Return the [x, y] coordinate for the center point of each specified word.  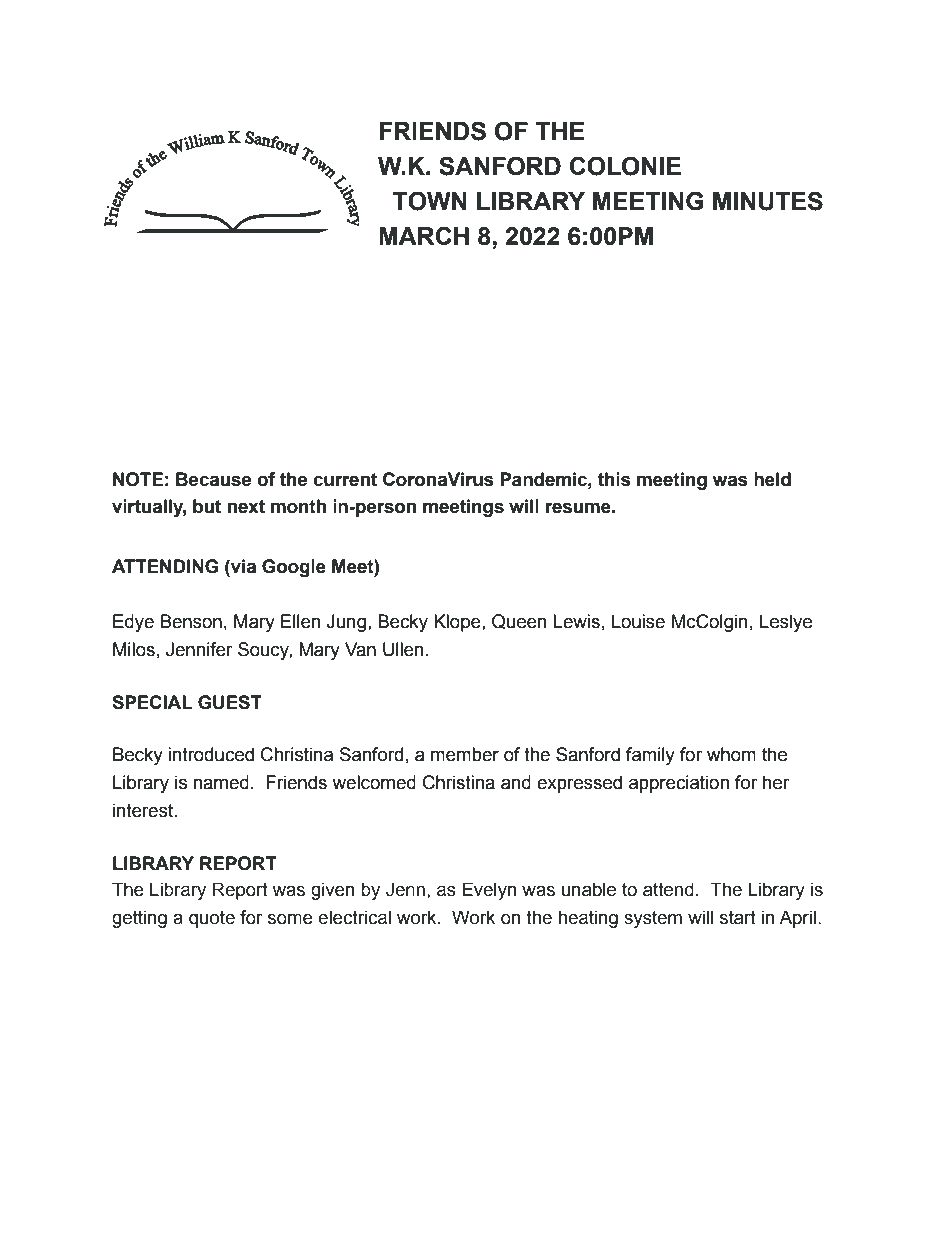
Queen [519, 621]
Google [294, 568]
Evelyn [489, 891]
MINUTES [768, 201]
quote [212, 919]
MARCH [424, 235]
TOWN [430, 201]
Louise [638, 621]
